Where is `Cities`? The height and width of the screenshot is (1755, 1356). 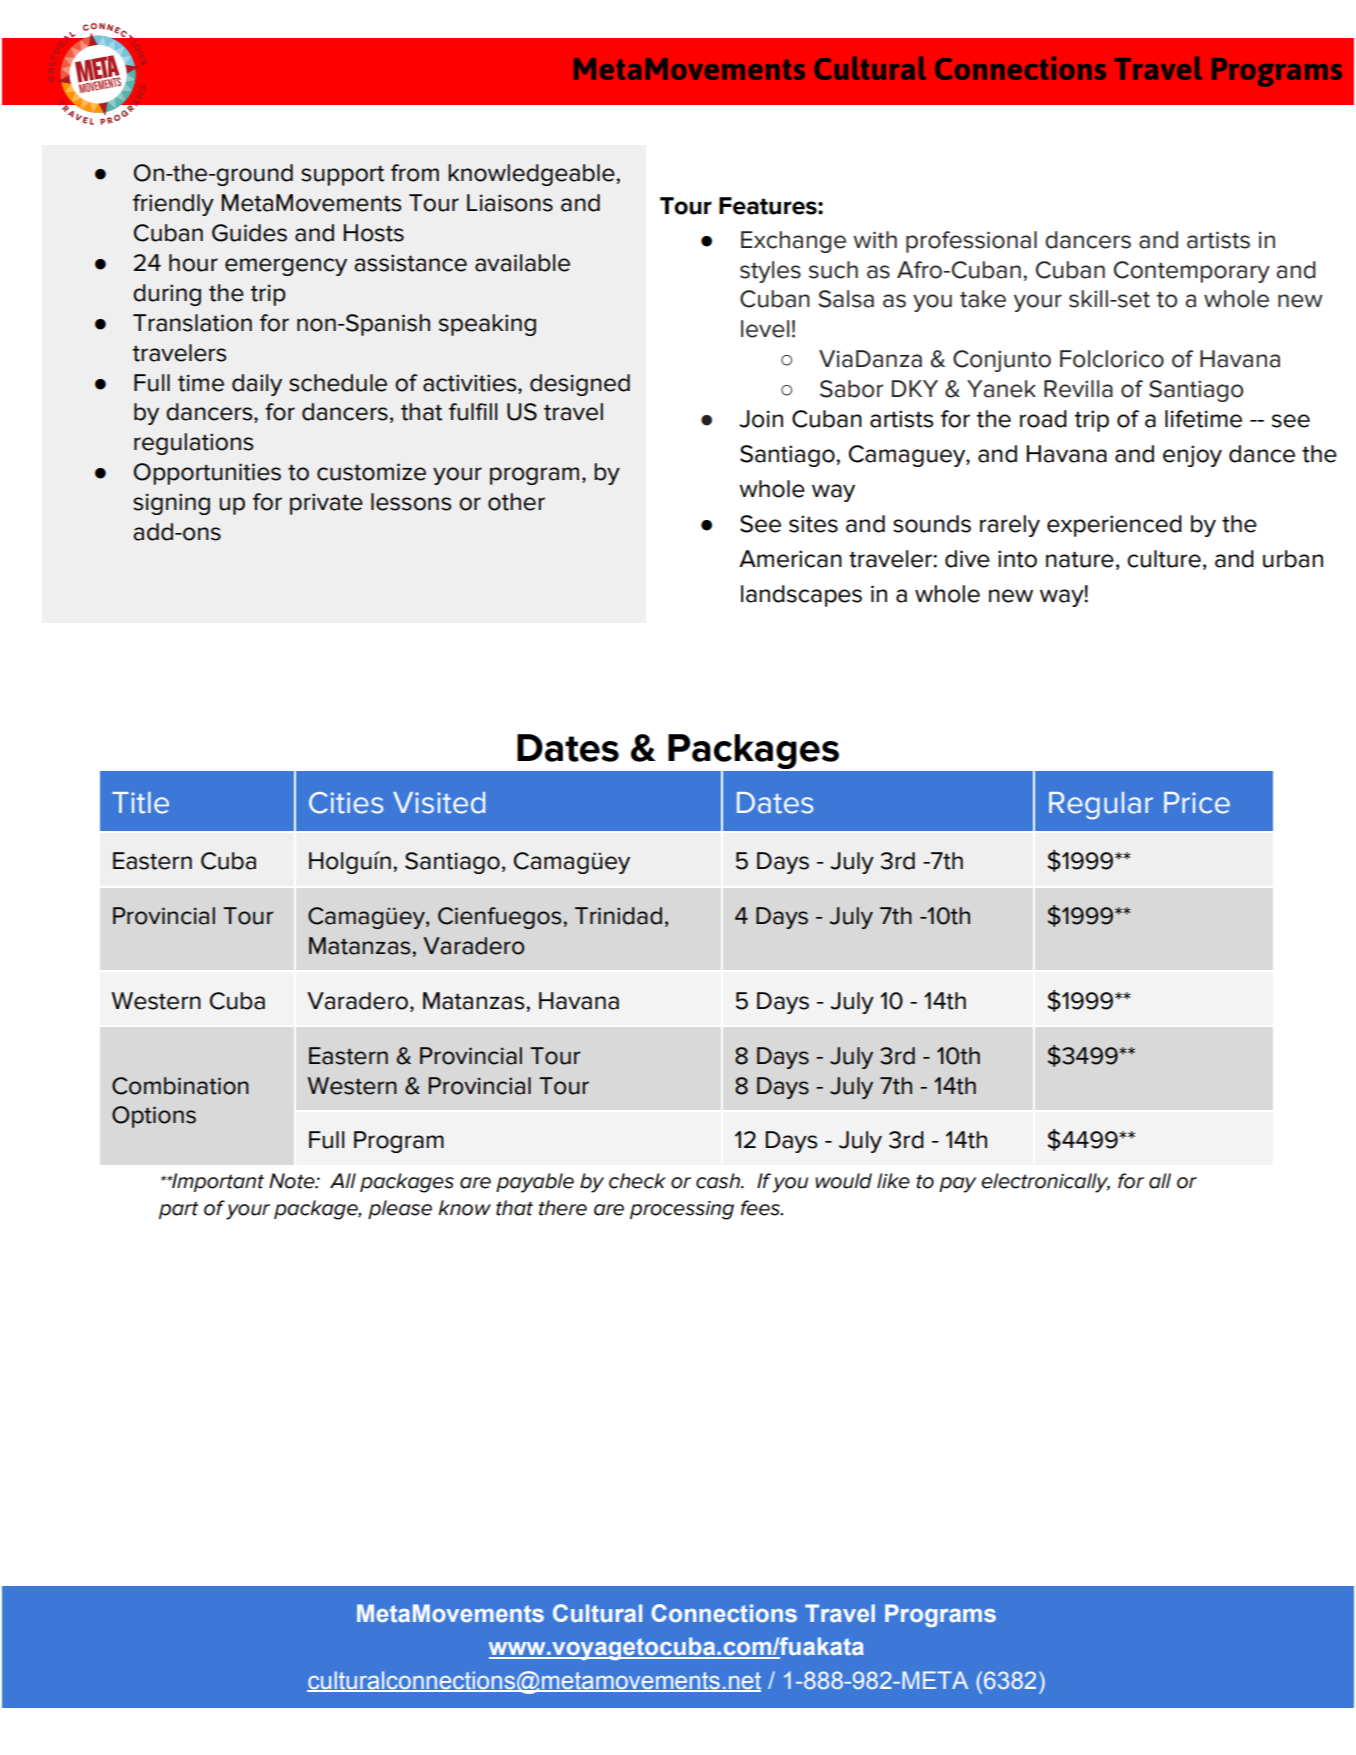
Cities is located at coordinates (346, 803).
